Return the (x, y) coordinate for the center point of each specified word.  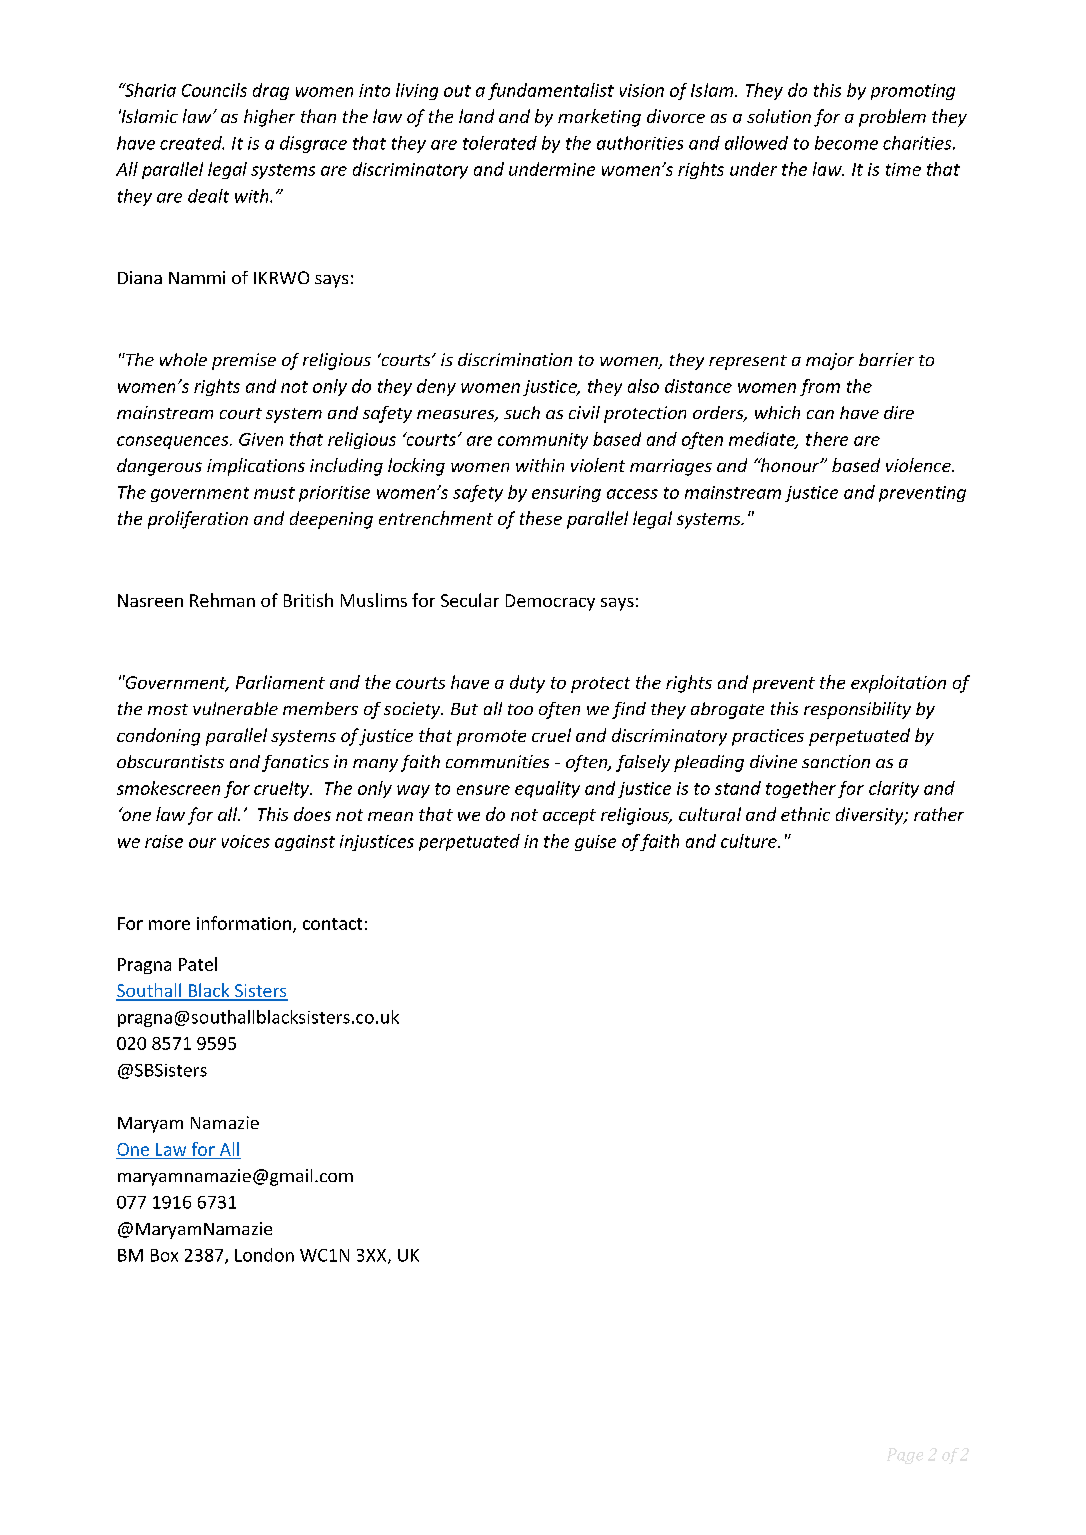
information (244, 923)
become (846, 143)
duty (527, 684)
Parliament (280, 682)
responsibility (857, 710)
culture (750, 841)
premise (244, 361)
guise (595, 843)
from (820, 387)
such (522, 412)
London (264, 1255)
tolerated (500, 143)
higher (269, 118)
